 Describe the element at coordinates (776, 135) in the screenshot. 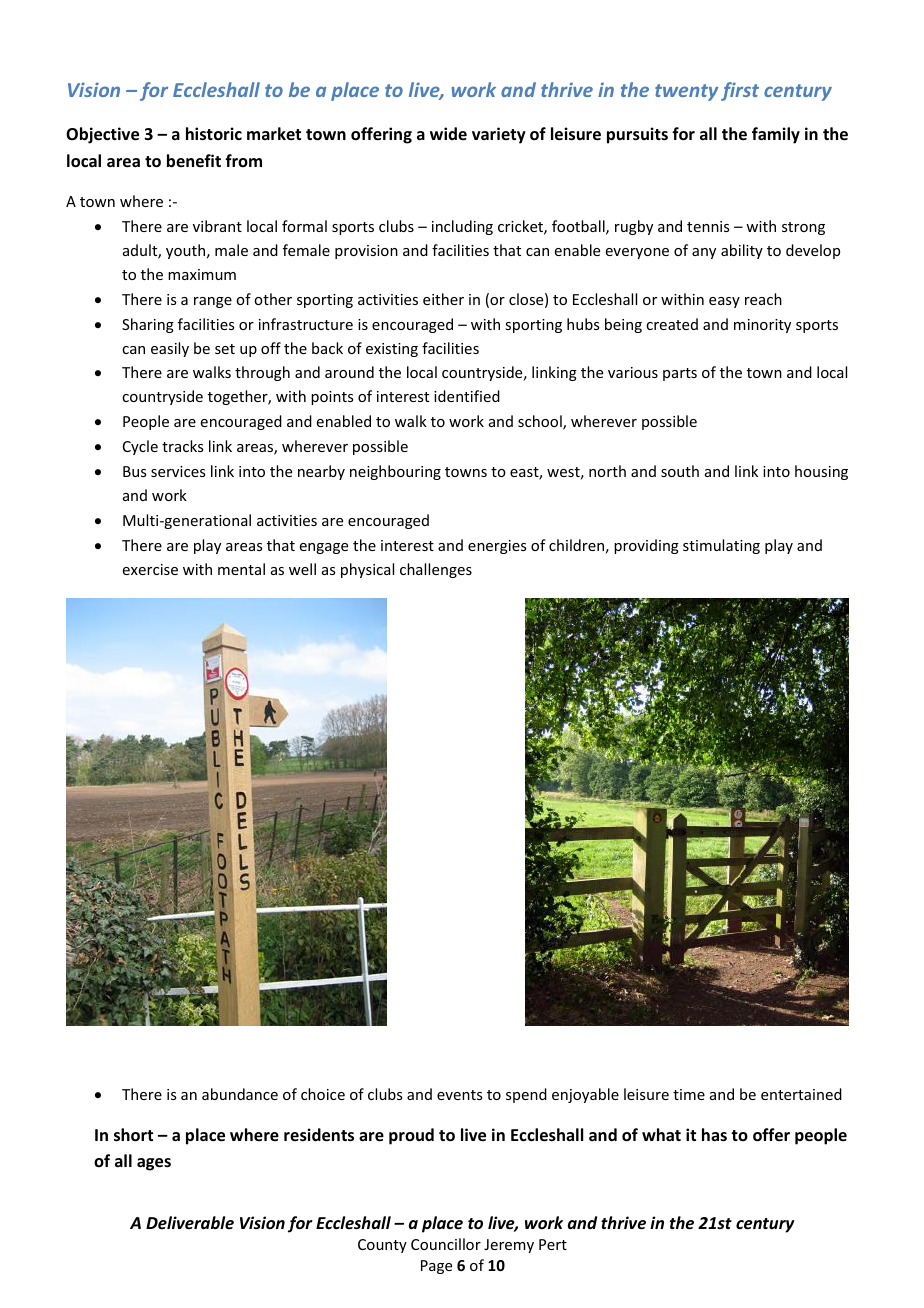

I see `family` at that location.
